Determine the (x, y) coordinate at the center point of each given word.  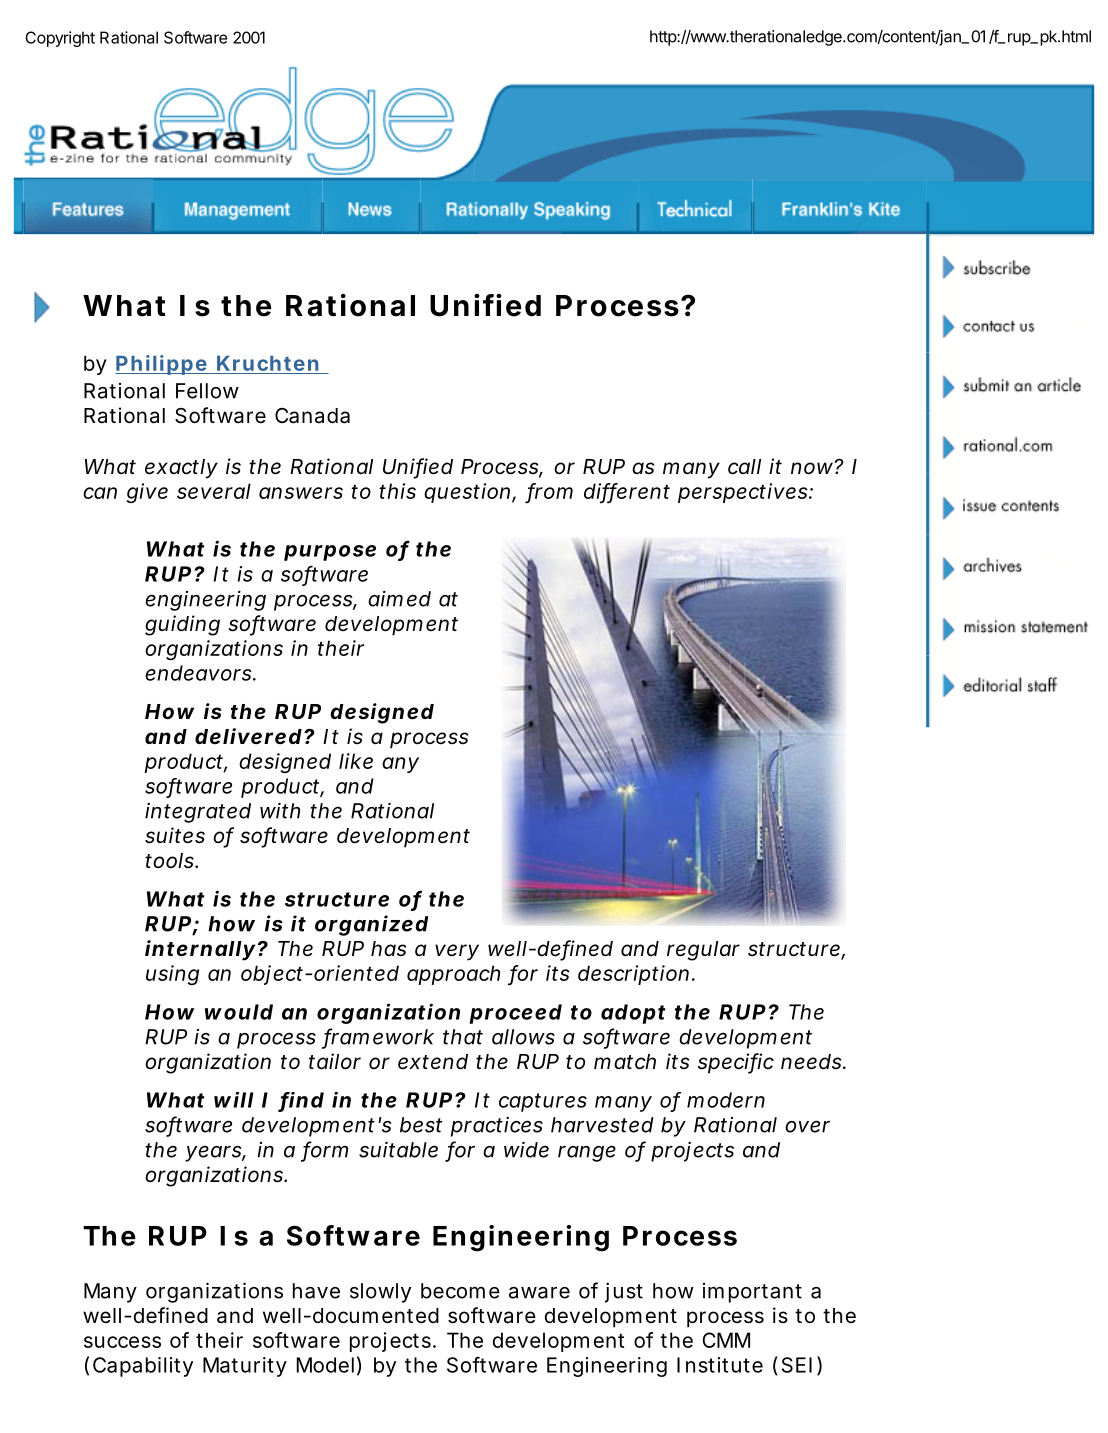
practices (497, 1127)
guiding (182, 625)
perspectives (744, 493)
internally (200, 950)
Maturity (245, 1367)
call (744, 467)
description (636, 975)
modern (726, 1100)
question (470, 493)
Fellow (207, 391)
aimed (399, 599)
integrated (198, 813)
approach (453, 975)
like (356, 761)
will (234, 1100)
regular (703, 951)
